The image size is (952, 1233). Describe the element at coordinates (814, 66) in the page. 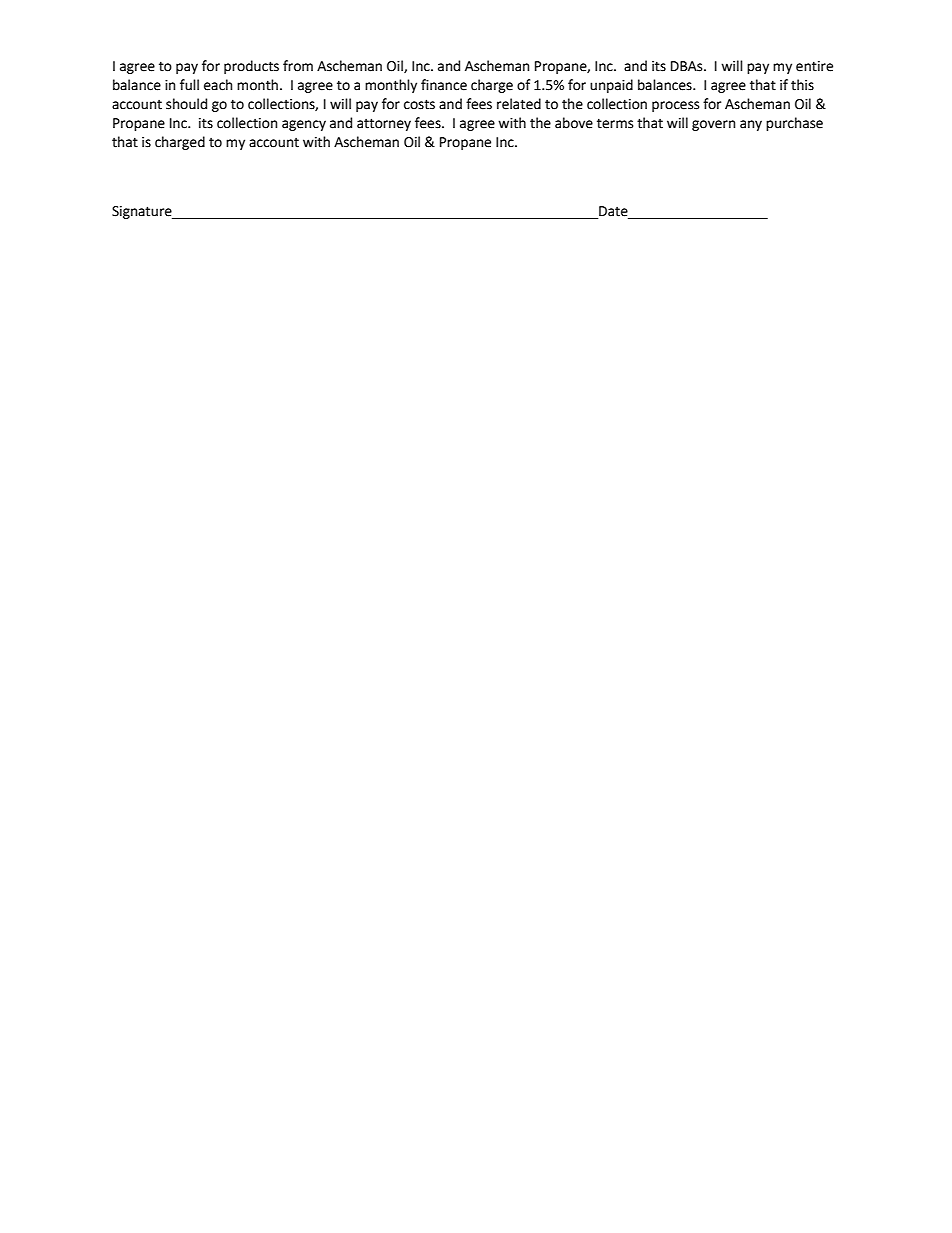

I see `entire` at that location.
